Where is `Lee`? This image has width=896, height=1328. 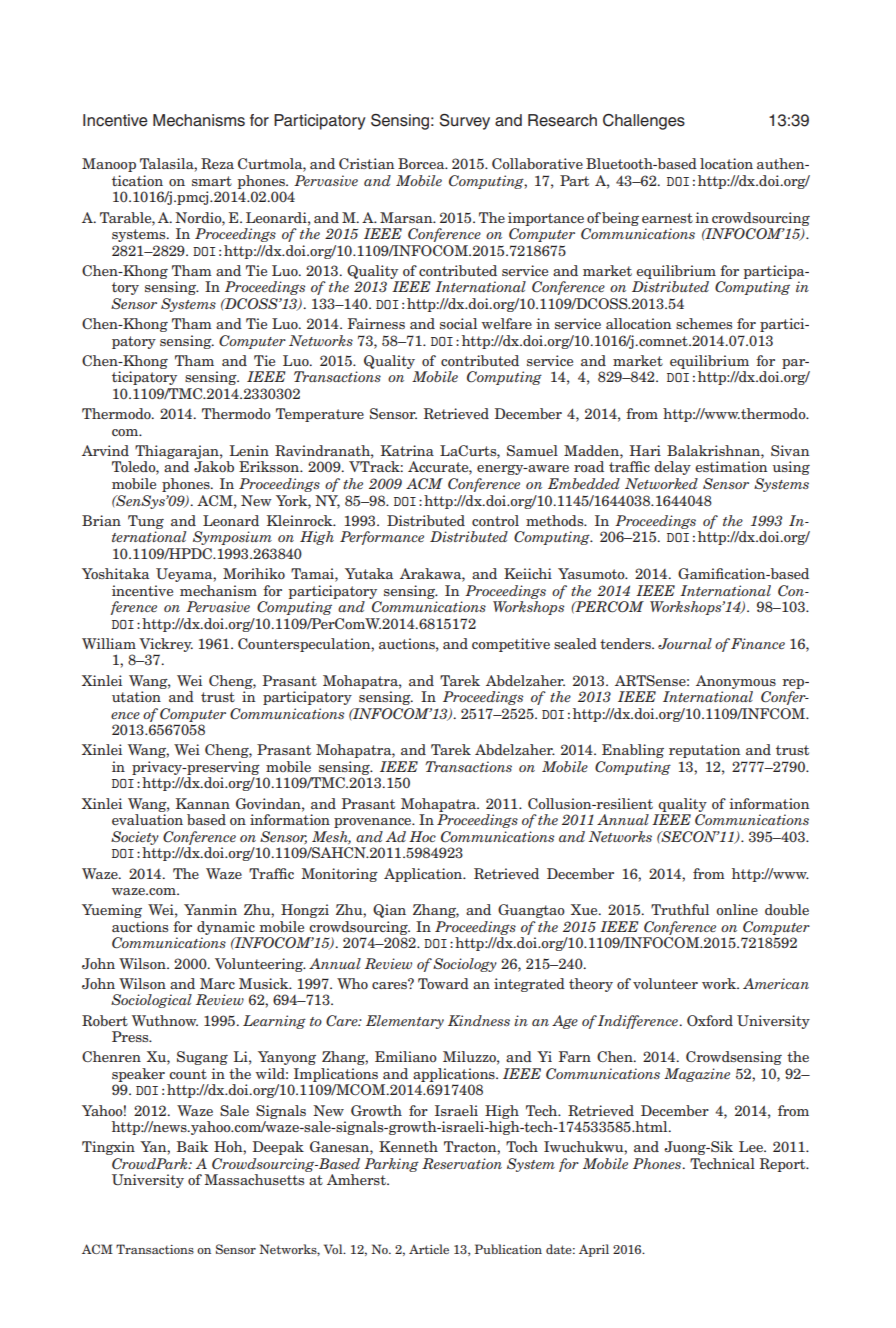 Lee is located at coordinates (752, 1146).
